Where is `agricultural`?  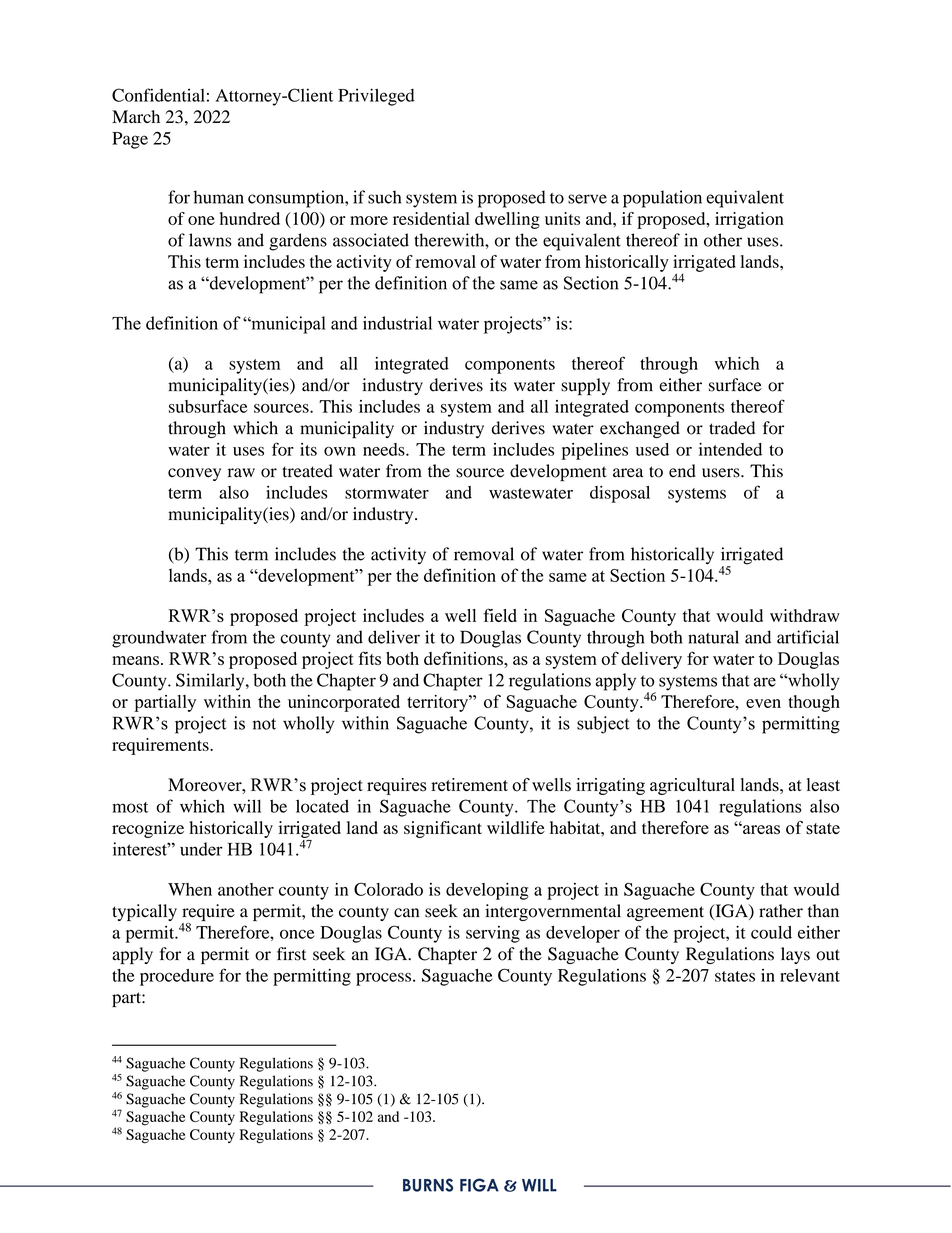
agricultural is located at coordinates (692, 786).
